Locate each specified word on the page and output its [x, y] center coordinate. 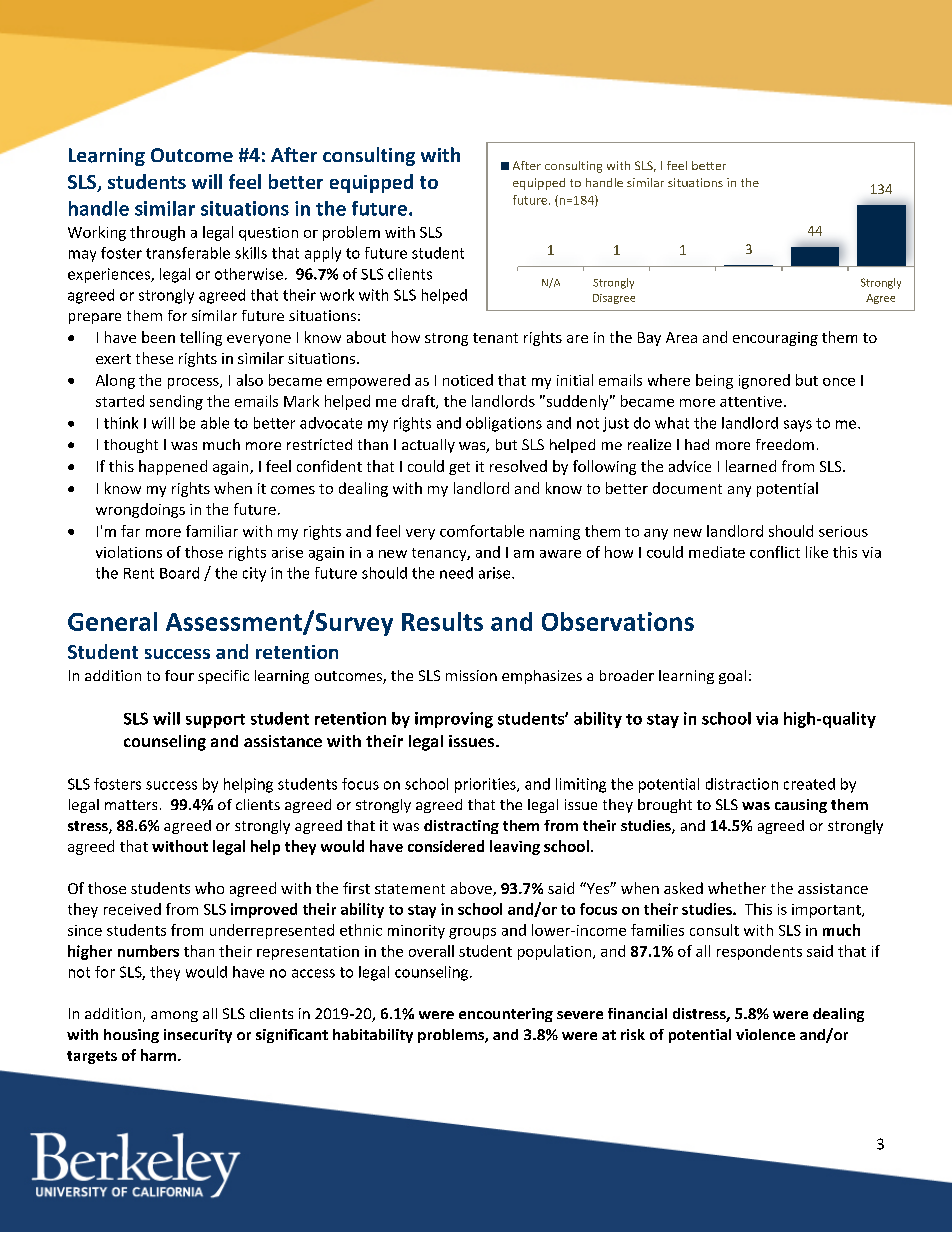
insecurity [198, 1036]
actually [428, 446]
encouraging [775, 339]
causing [801, 806]
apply [323, 254]
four [179, 675]
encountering [506, 1015]
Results [442, 621]
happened [173, 467]
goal [732, 677]
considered [446, 846]
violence [765, 1034]
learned [751, 466]
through [157, 233]
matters [131, 805]
